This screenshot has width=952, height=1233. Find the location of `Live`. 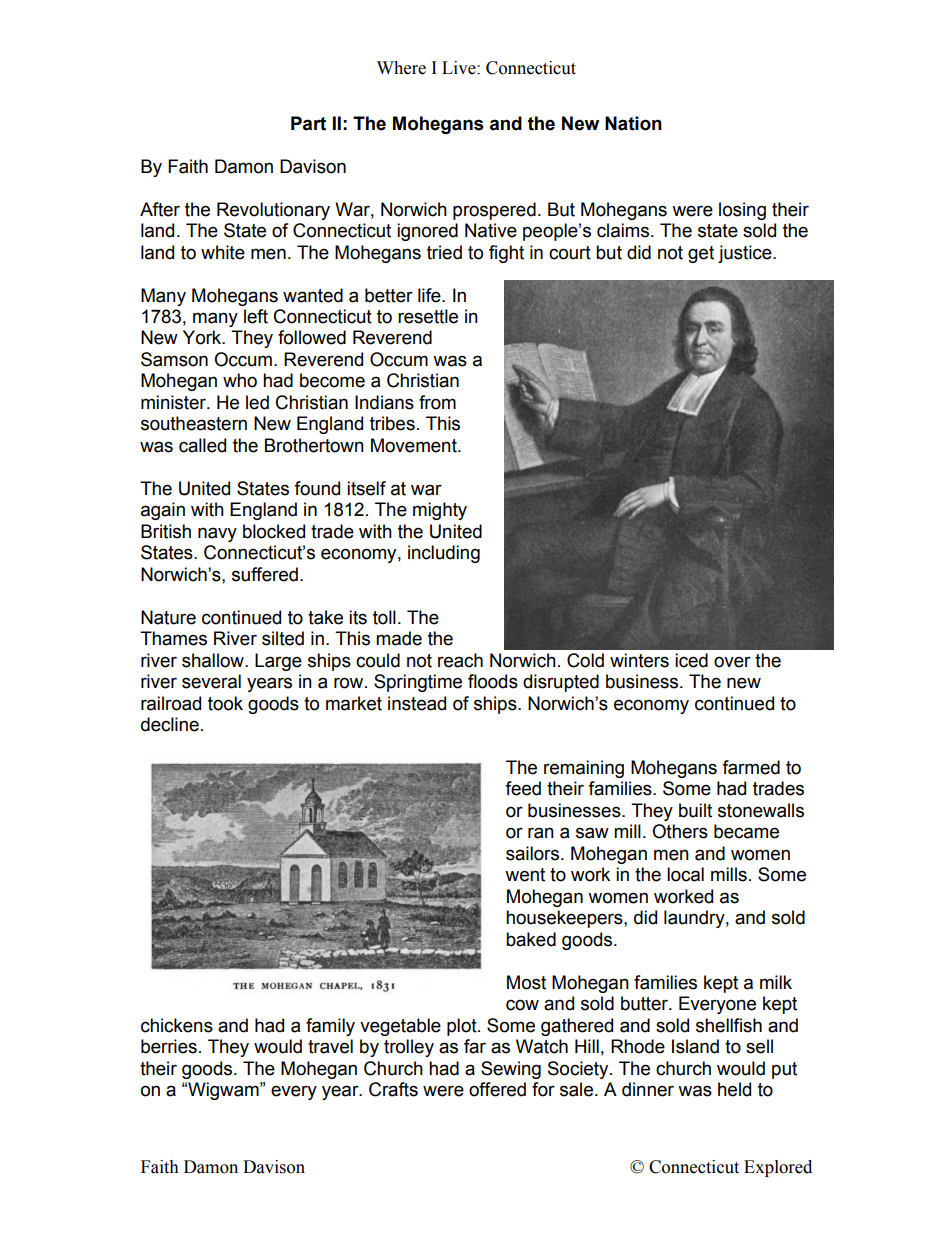

Live is located at coordinates (460, 68).
